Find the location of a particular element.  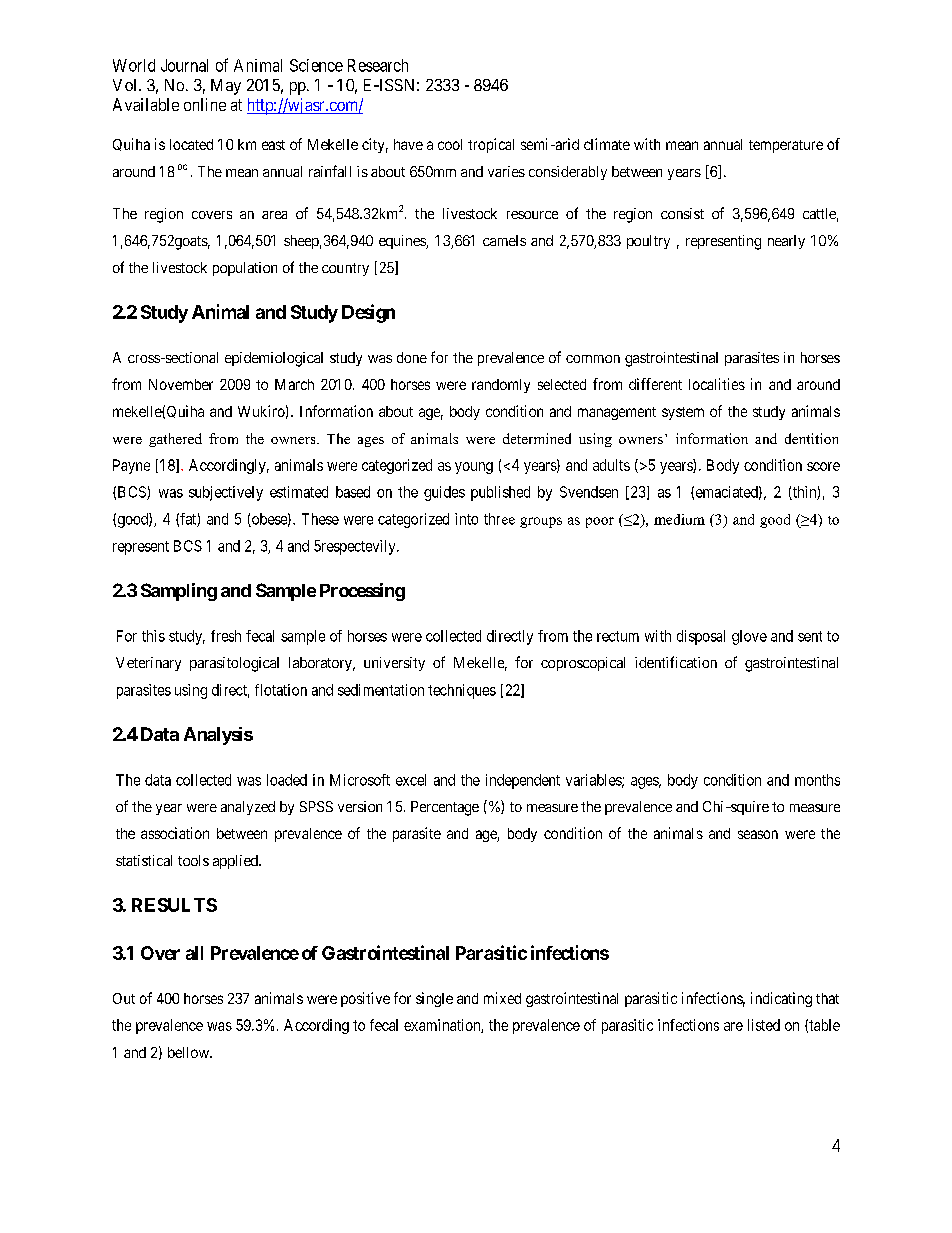

into is located at coordinates (466, 519).
